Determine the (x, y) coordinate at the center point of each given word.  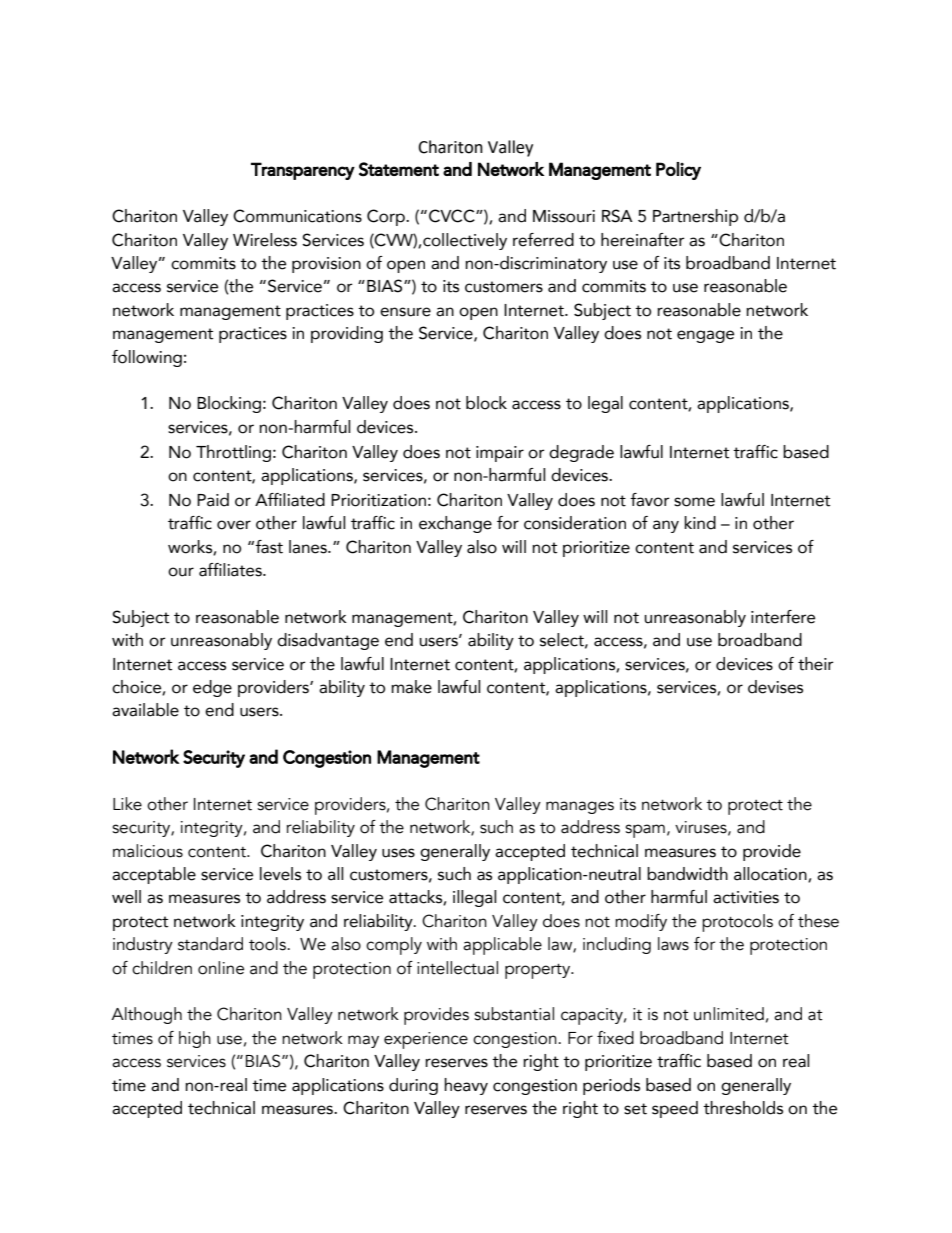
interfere (783, 617)
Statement (399, 169)
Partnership (695, 217)
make (411, 687)
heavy (466, 1086)
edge (212, 688)
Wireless (265, 240)
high (195, 1039)
